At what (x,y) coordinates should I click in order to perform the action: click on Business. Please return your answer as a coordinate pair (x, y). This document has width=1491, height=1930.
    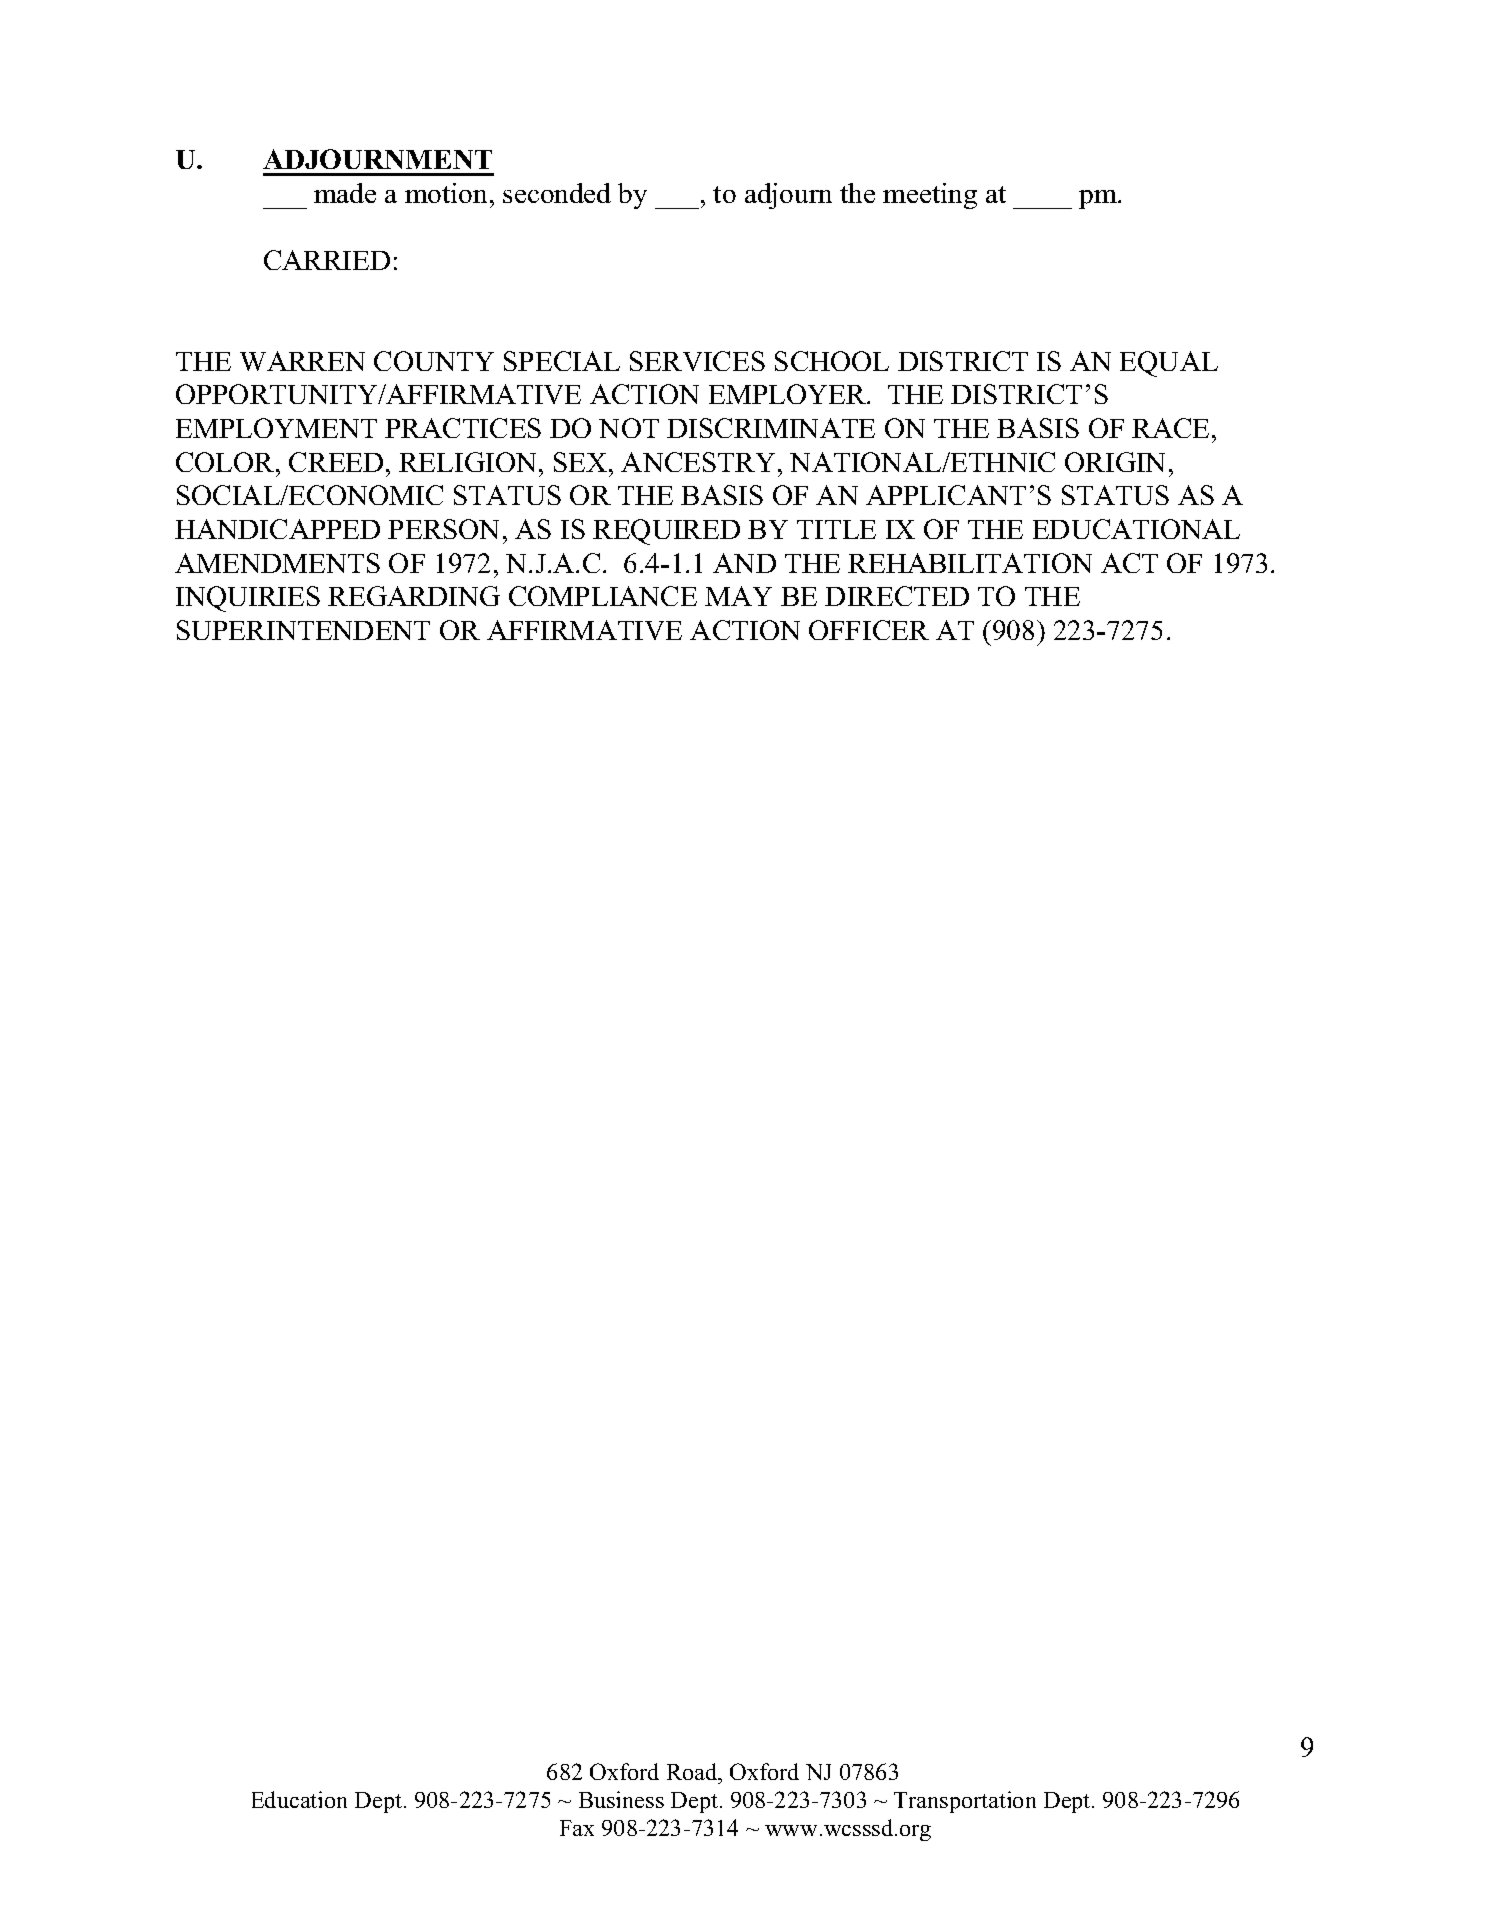
    Looking at the image, I should click on (621, 1799).
